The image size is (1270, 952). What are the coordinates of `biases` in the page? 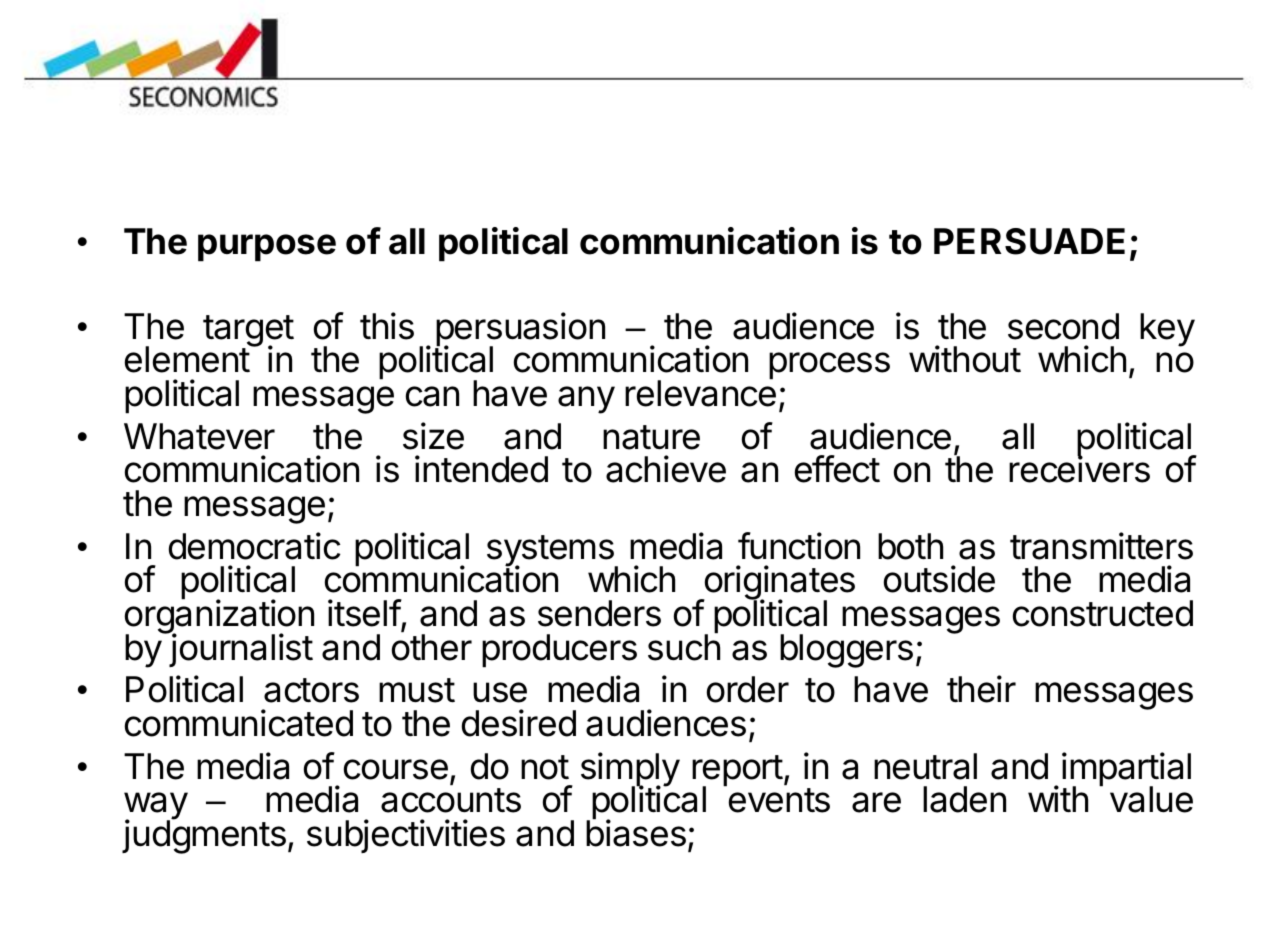 It's located at (636, 833).
